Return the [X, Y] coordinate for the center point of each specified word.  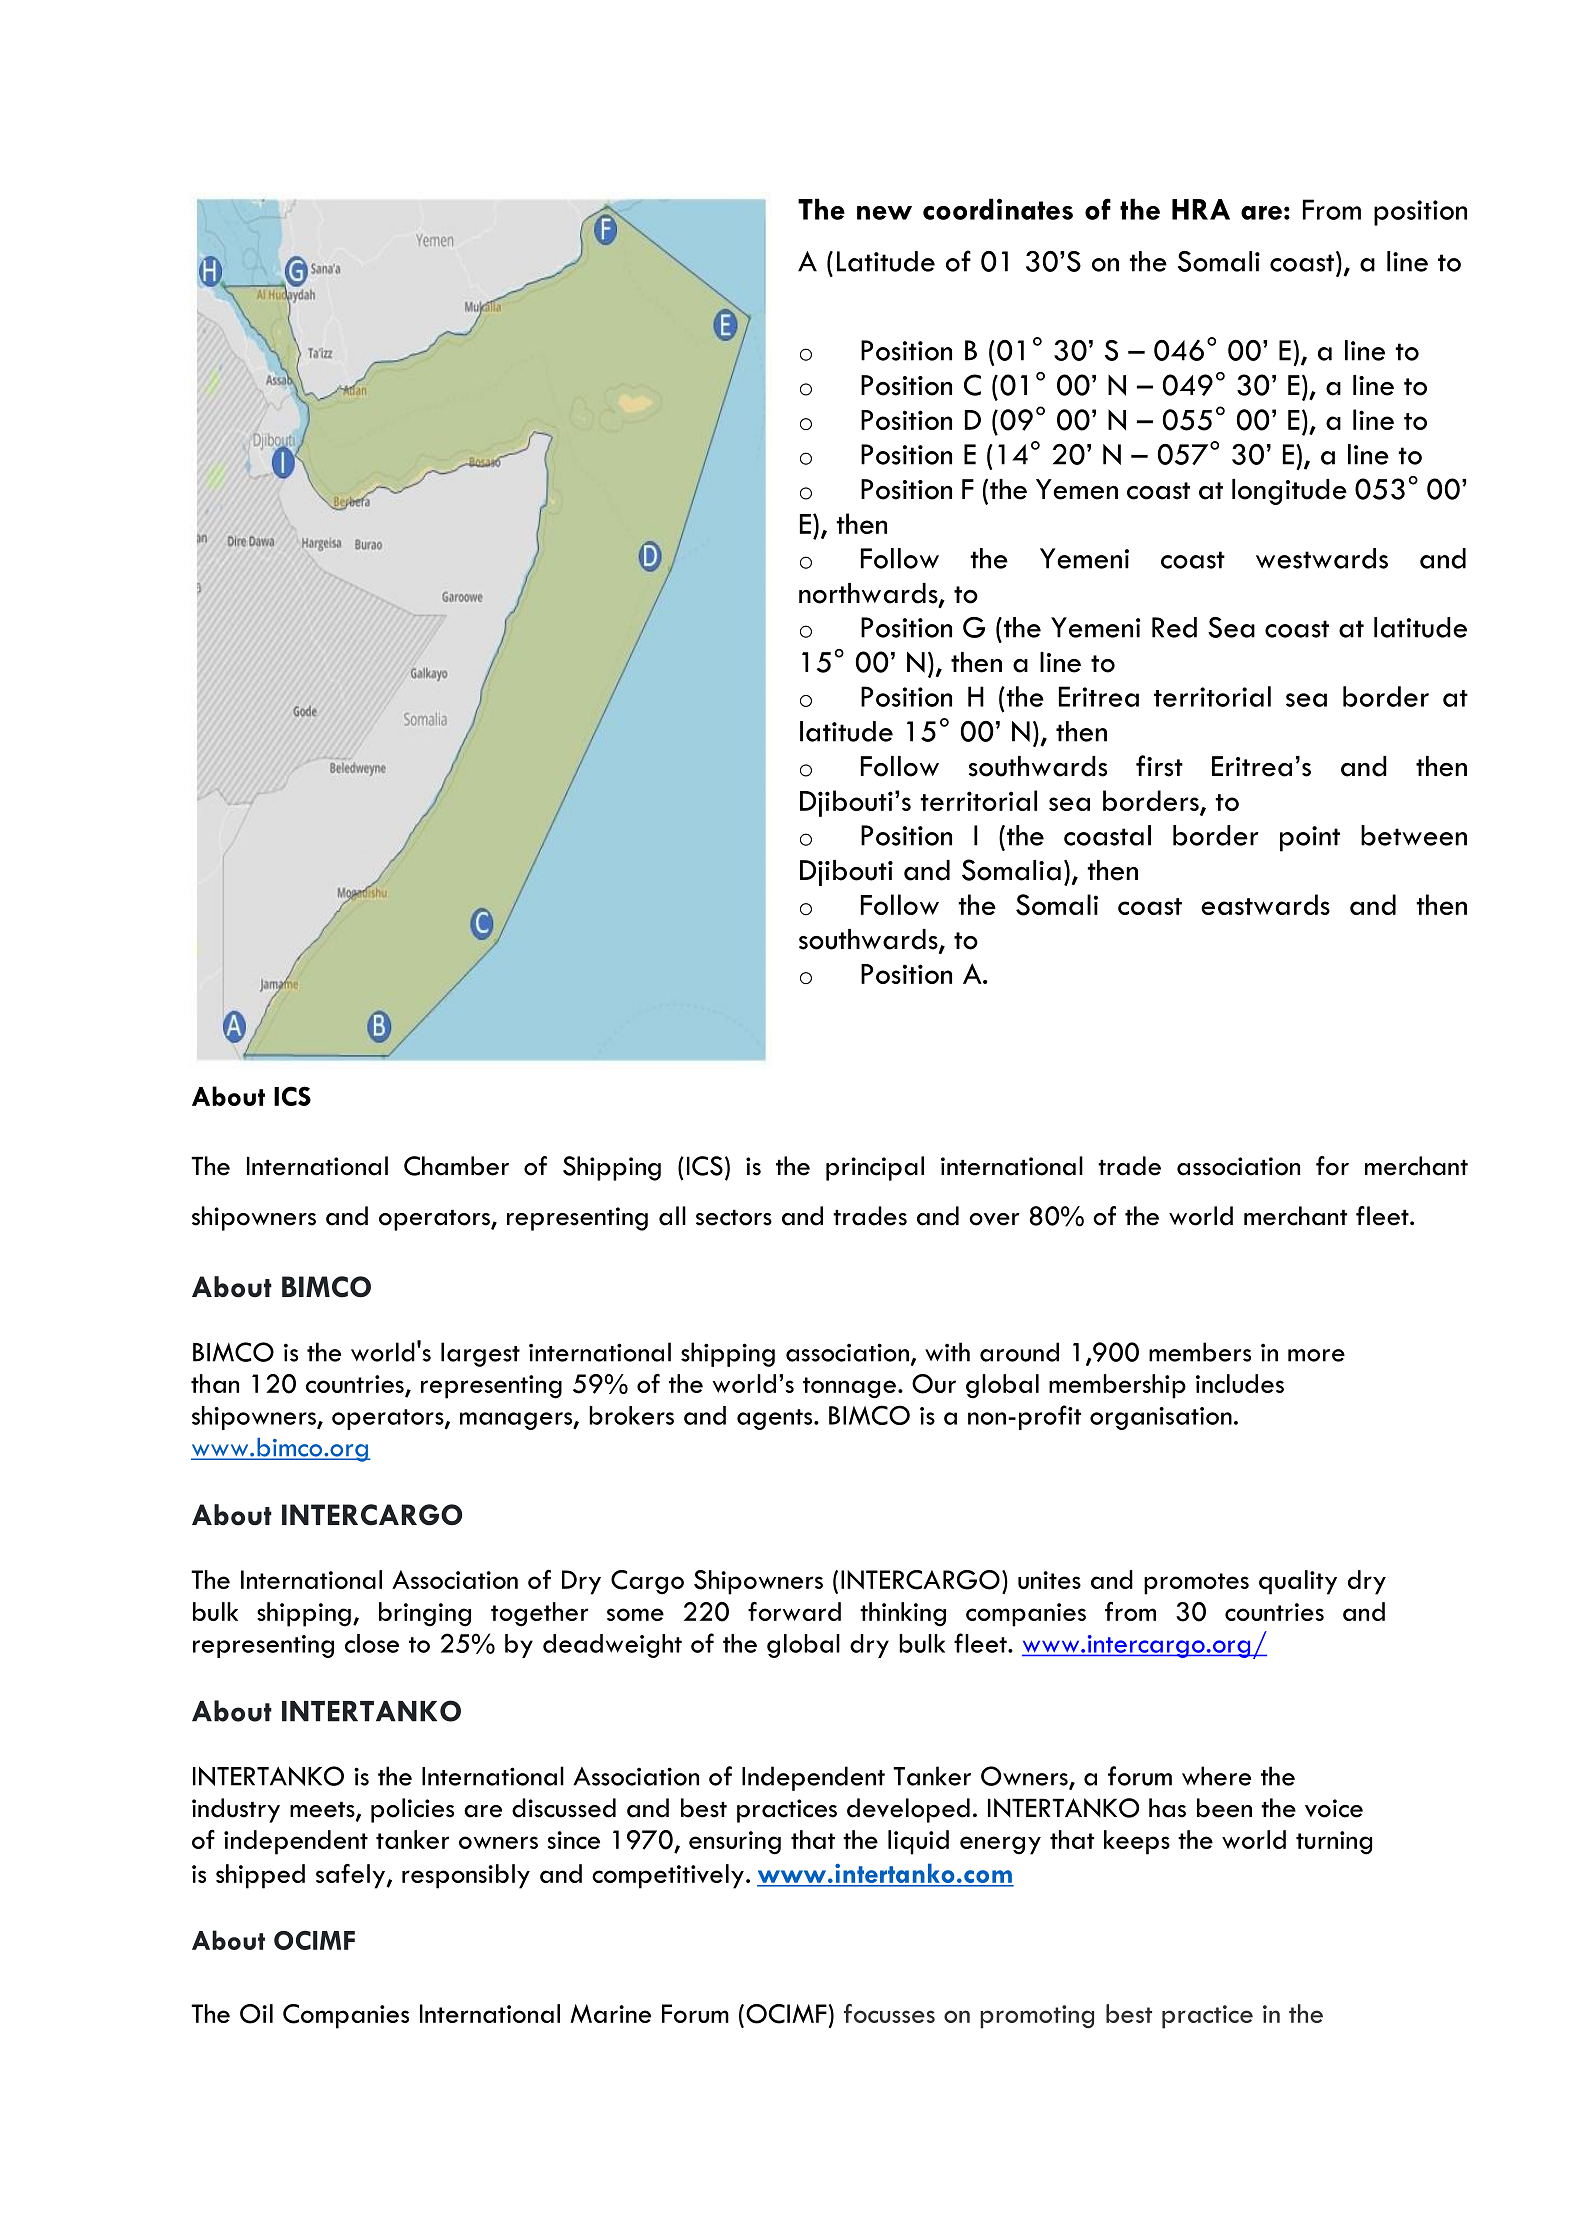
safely [352, 1876]
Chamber [456, 1166]
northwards [869, 594]
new [884, 213]
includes [1240, 1383]
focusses [889, 2013]
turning [1334, 1843]
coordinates [998, 209]
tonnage [849, 1388]
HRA [1201, 209]
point [1310, 839]
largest [480, 1354]
